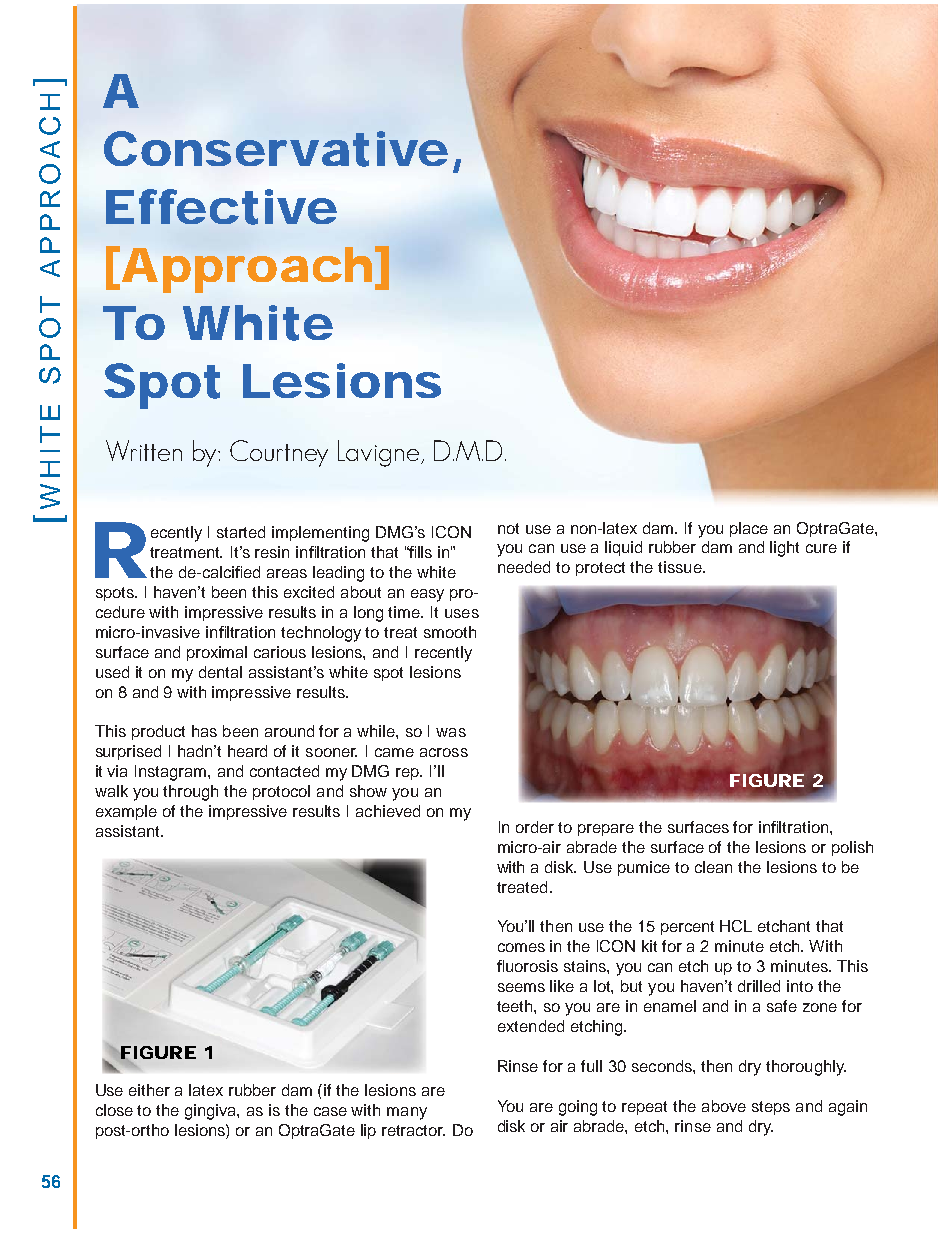  I want to click on many, so click(407, 1113).
